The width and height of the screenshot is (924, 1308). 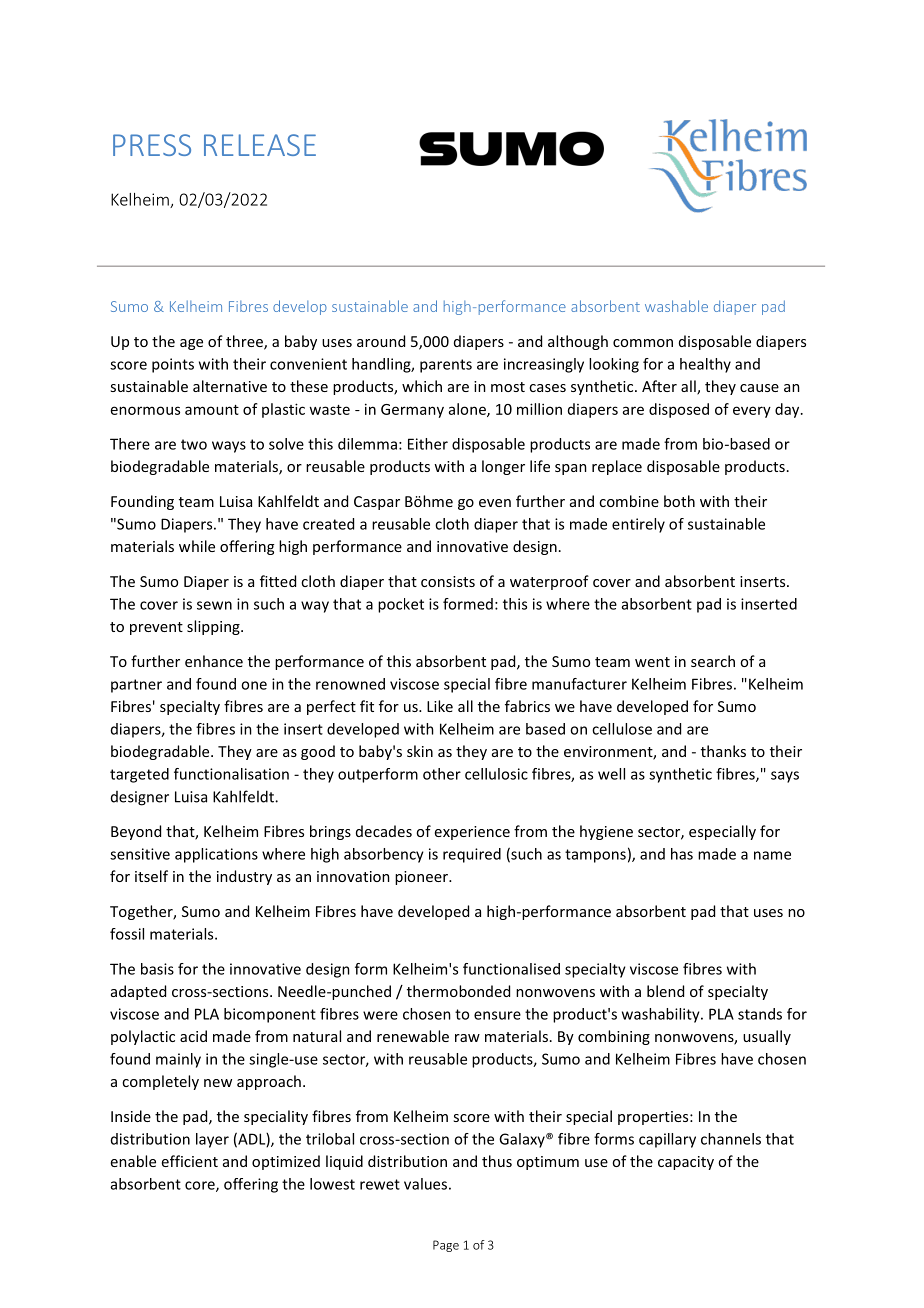 What do you see at coordinates (216, 855) in the screenshot?
I see `applications` at bounding box center [216, 855].
